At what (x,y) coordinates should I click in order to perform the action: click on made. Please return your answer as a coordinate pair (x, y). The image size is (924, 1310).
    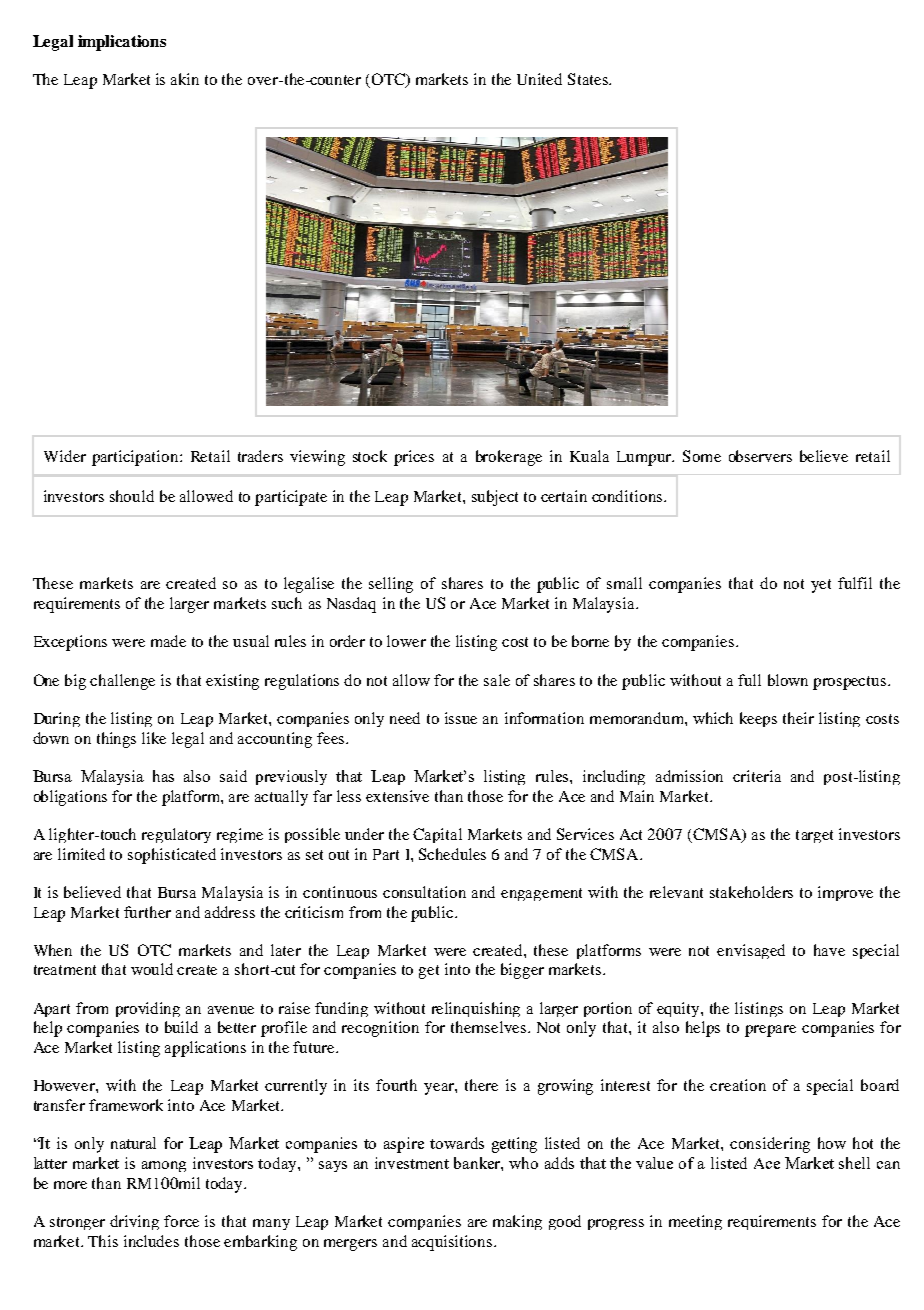
    Looking at the image, I should click on (168, 641).
